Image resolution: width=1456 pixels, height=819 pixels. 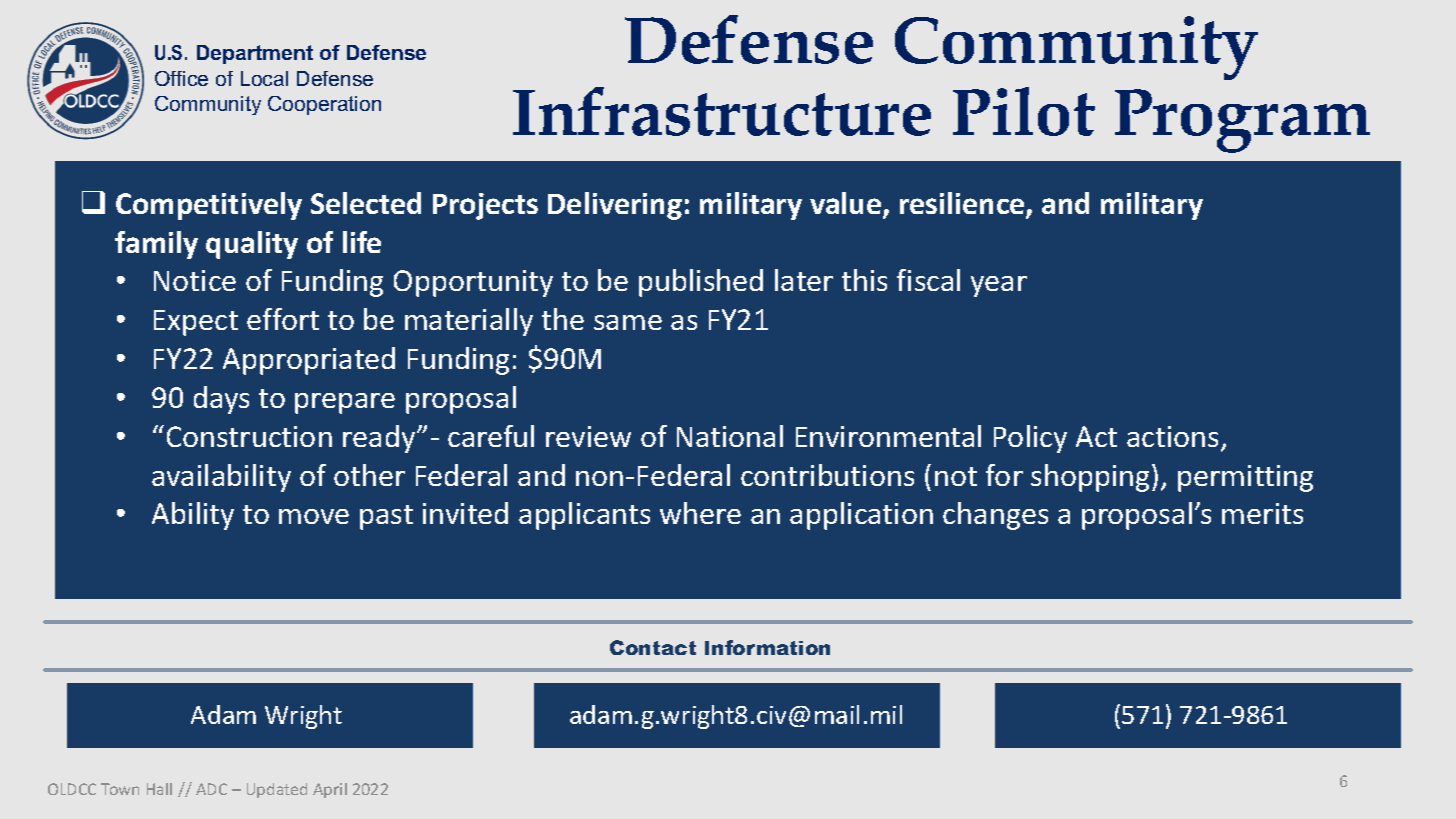 What do you see at coordinates (252, 245) in the page?
I see `quality` at bounding box center [252, 245].
